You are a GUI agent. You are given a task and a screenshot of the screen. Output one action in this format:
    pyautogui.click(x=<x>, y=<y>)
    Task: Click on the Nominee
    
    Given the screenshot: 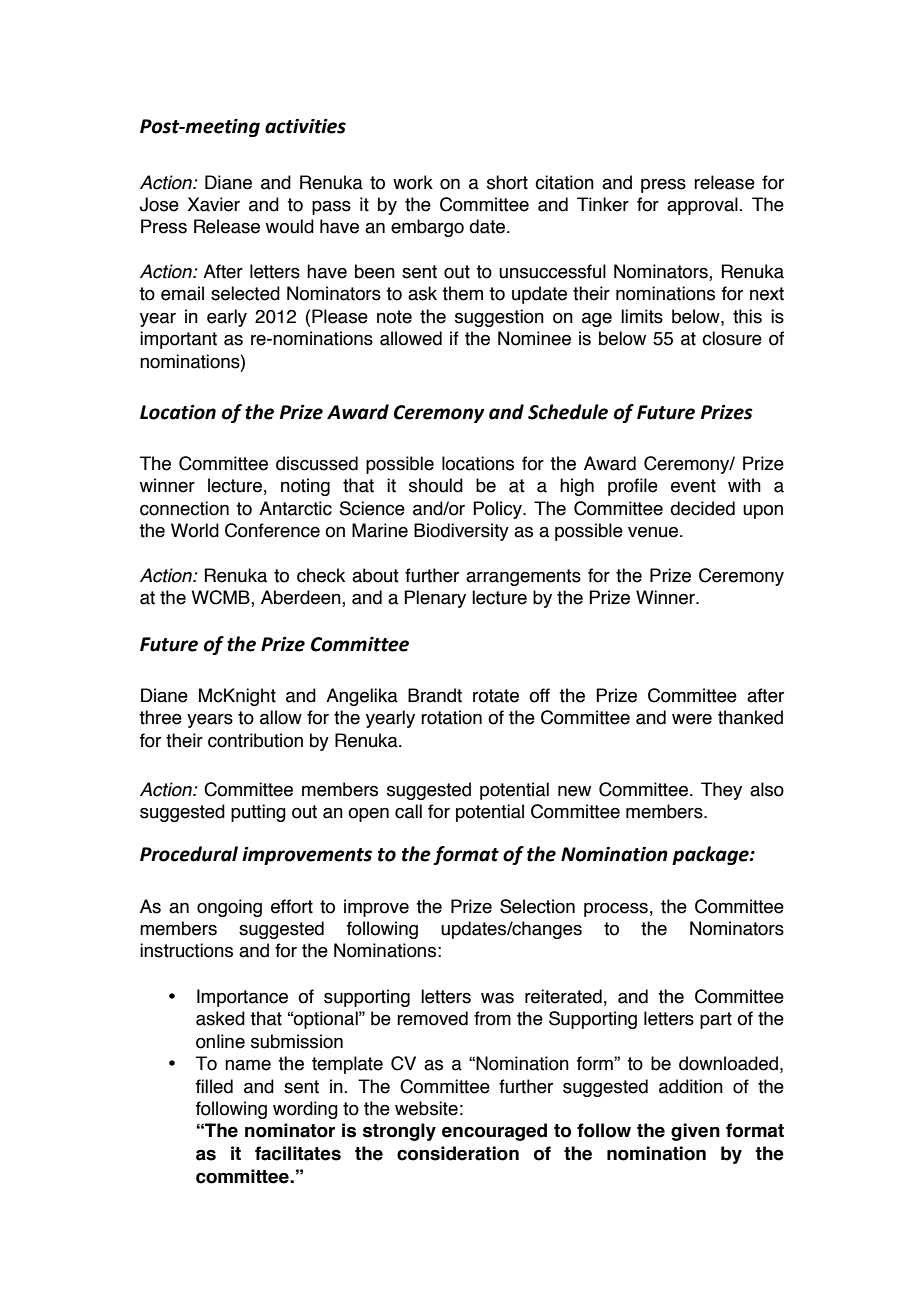 What is the action you would take?
    pyautogui.click(x=534, y=338)
